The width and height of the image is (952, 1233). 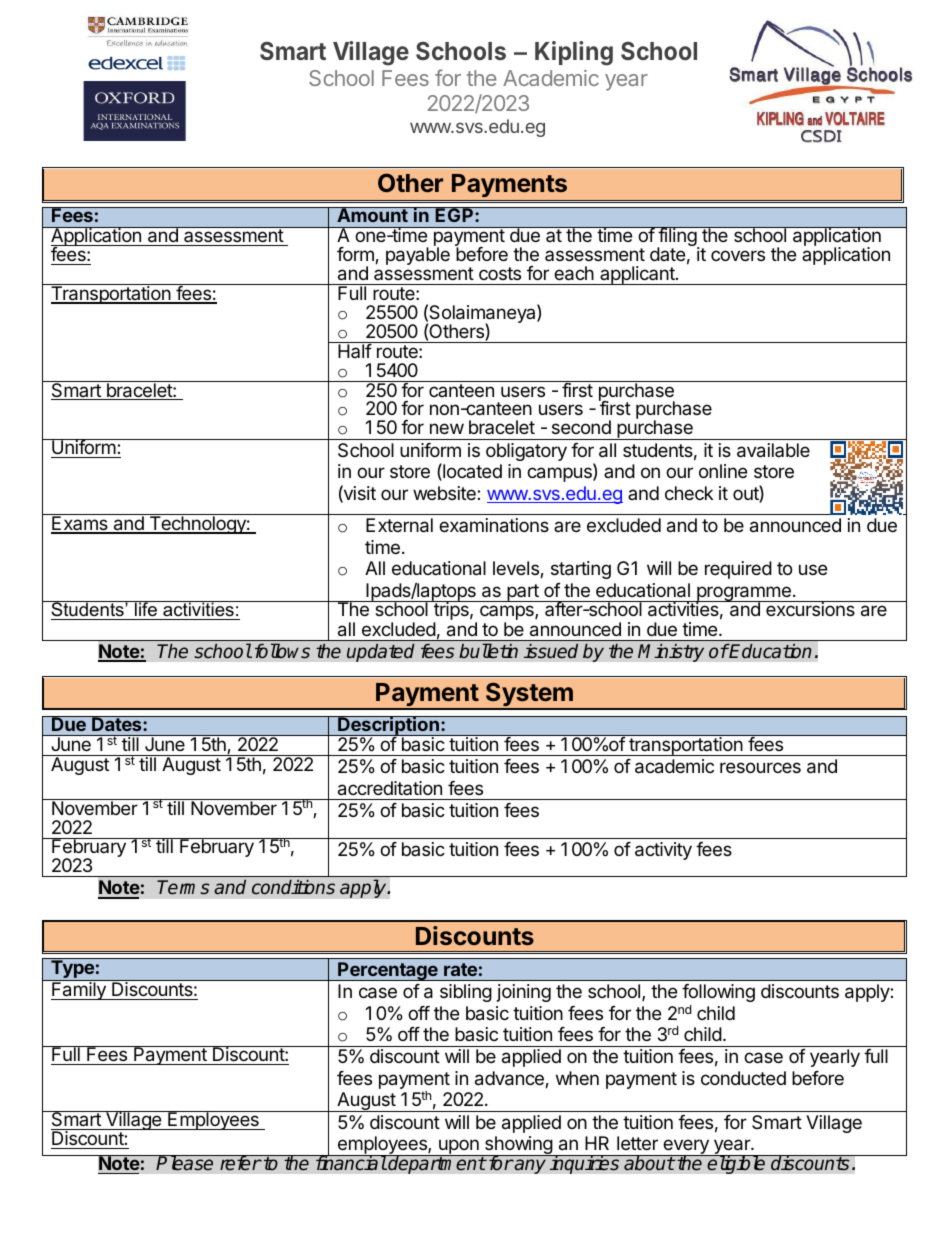 What do you see at coordinates (447, 428) in the image?
I see `new` at bounding box center [447, 428].
